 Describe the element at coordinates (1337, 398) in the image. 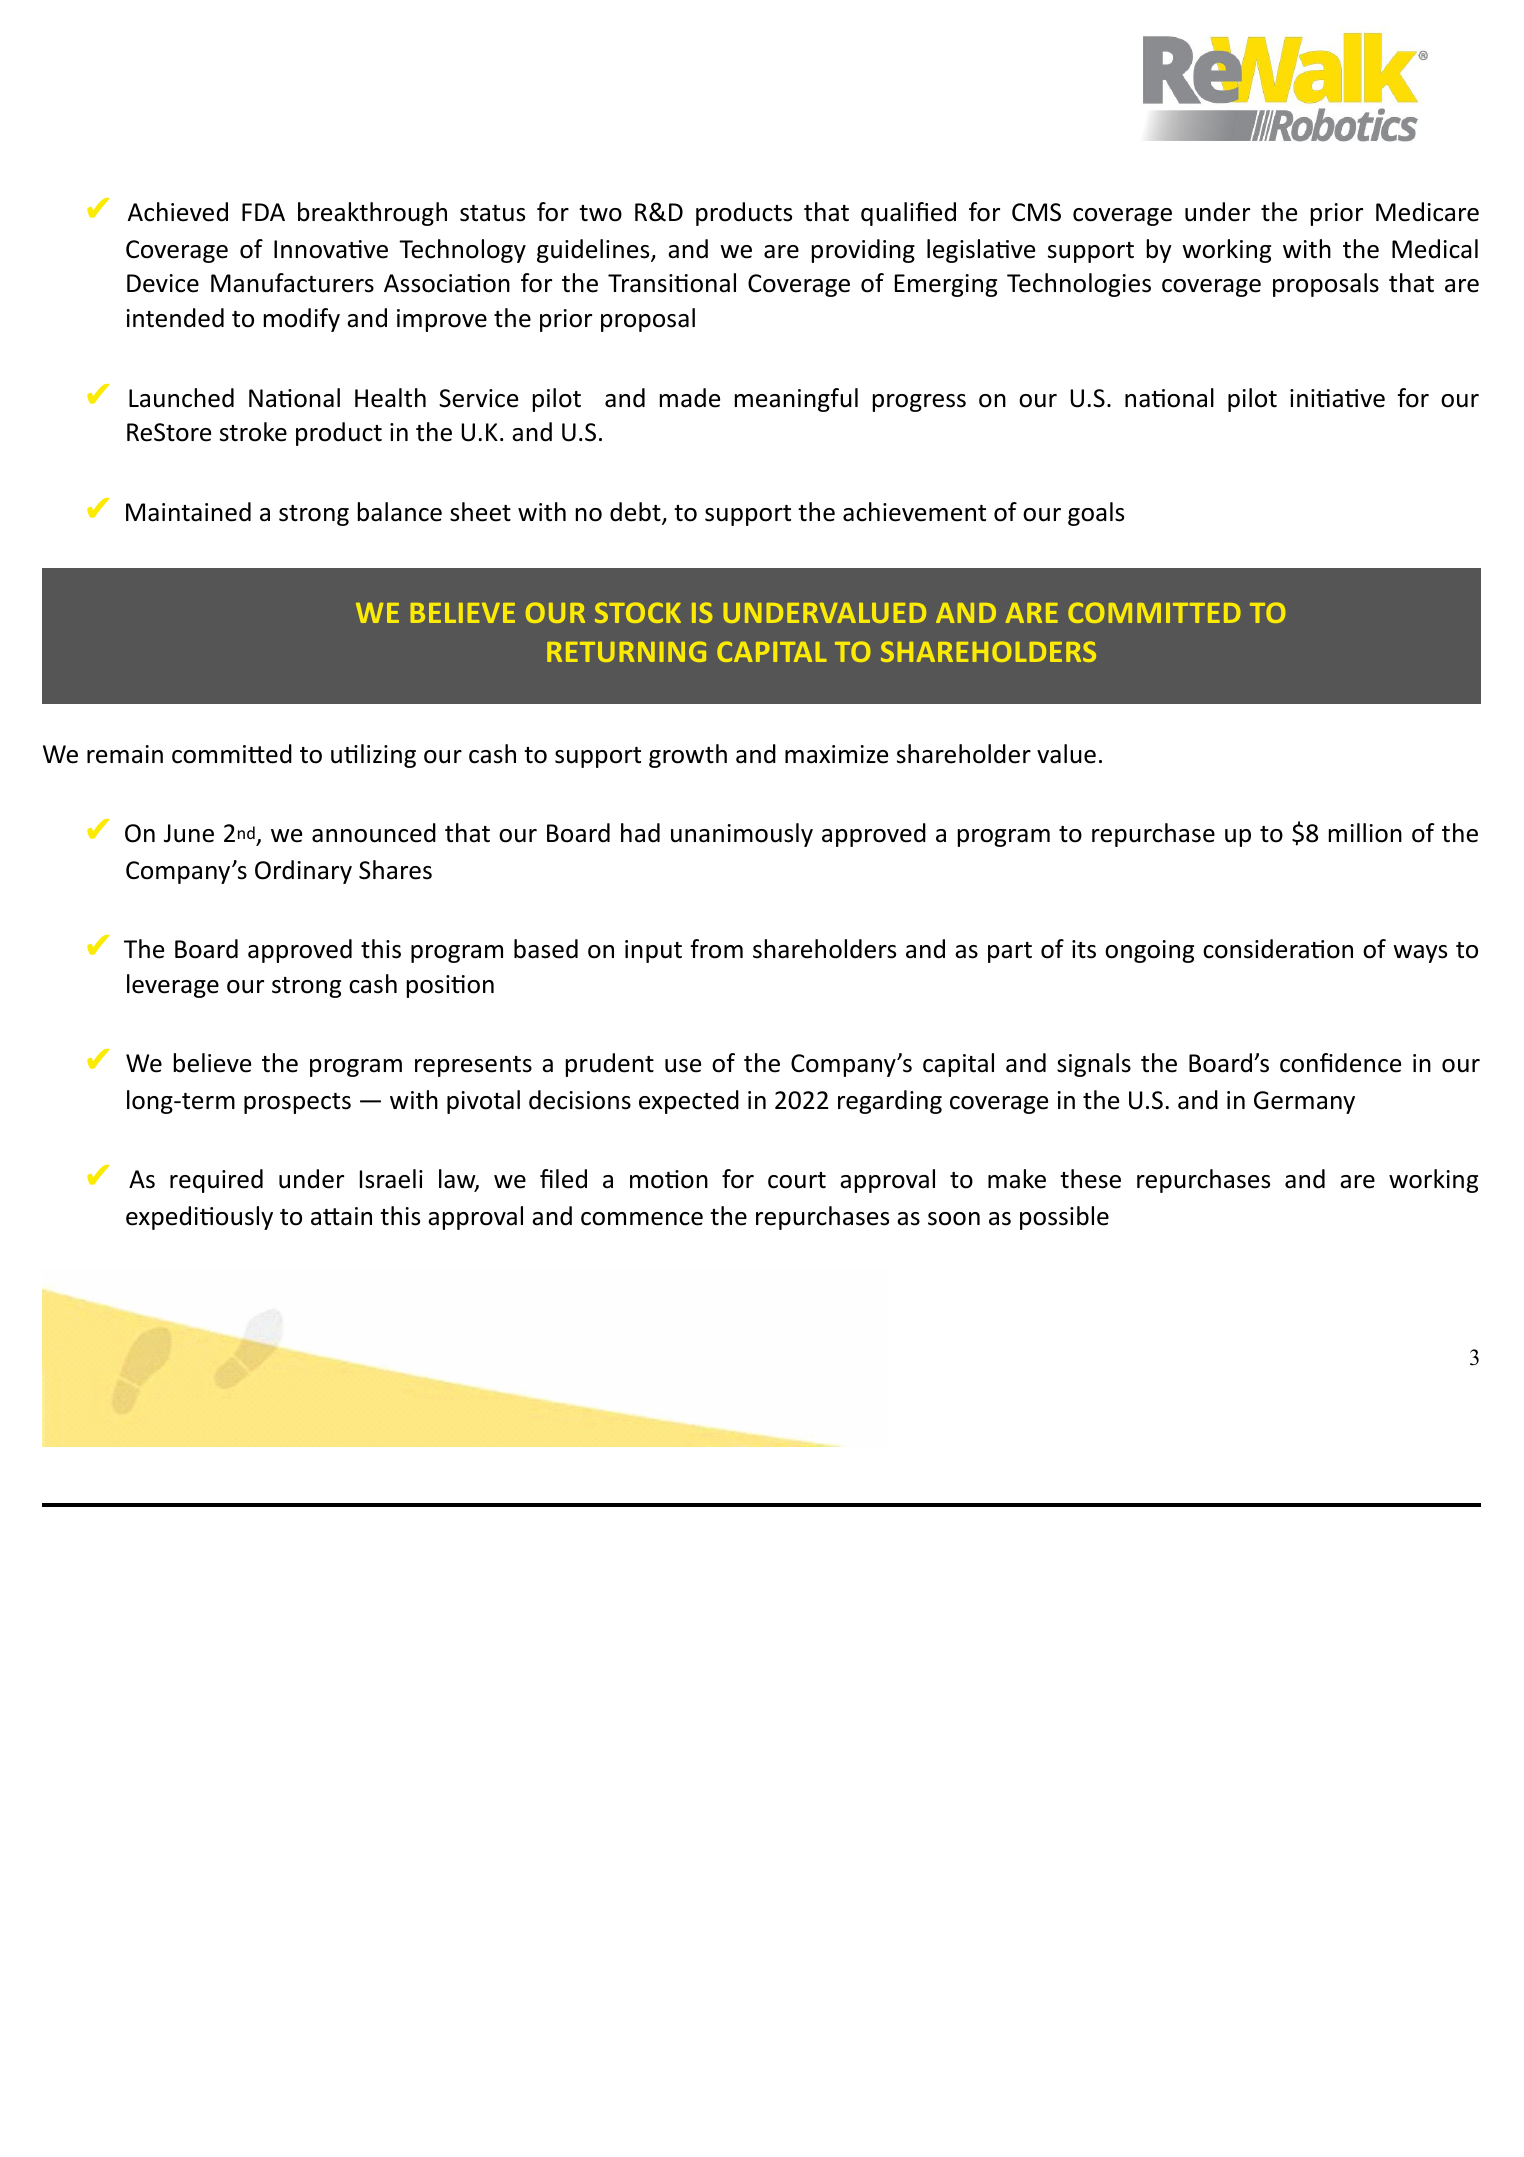

I see `initiative` at that location.
